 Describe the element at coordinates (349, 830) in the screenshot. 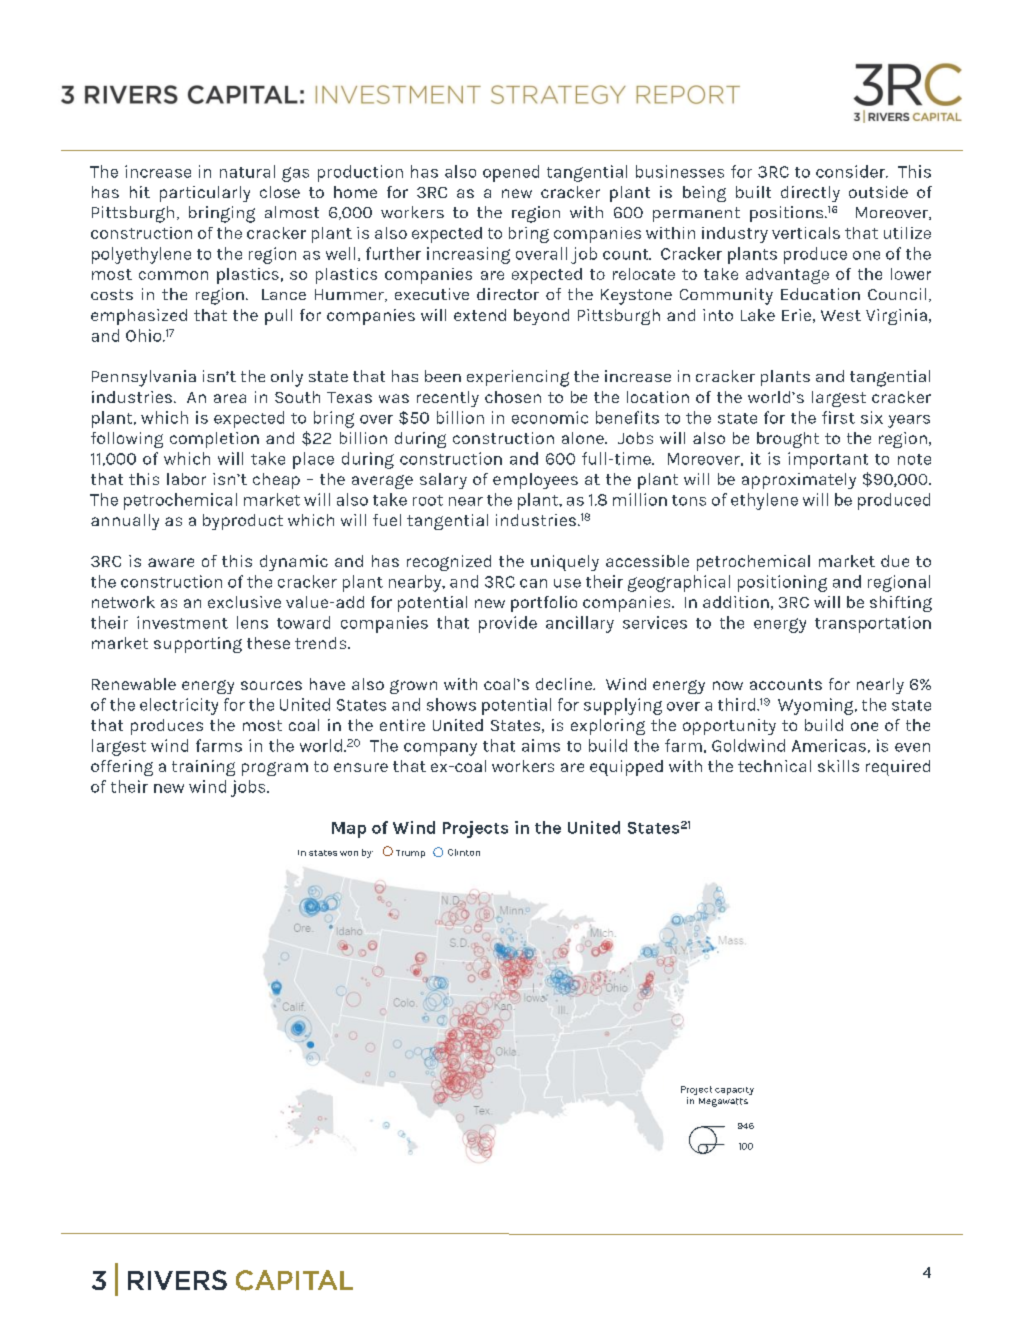

I see `Map` at that location.
